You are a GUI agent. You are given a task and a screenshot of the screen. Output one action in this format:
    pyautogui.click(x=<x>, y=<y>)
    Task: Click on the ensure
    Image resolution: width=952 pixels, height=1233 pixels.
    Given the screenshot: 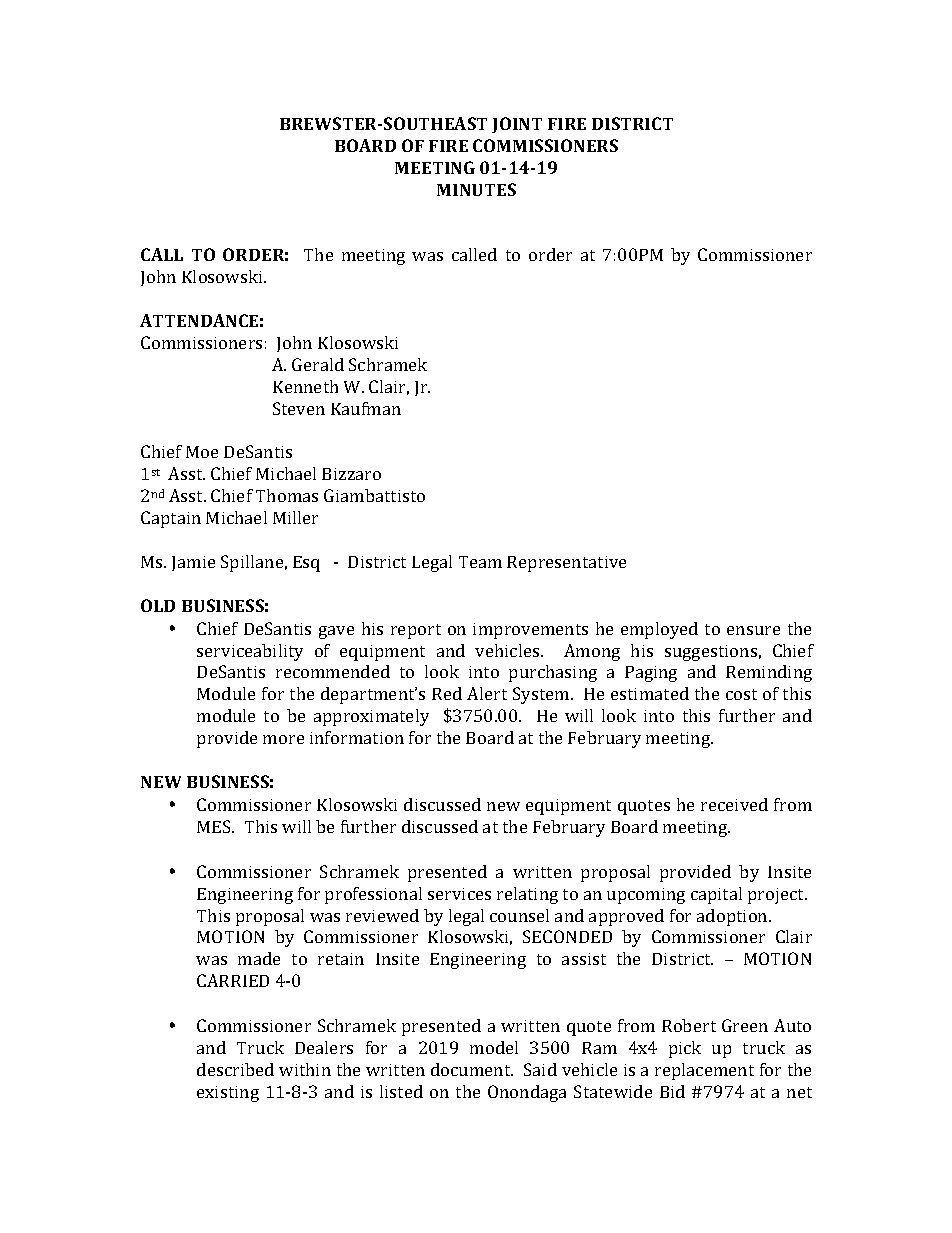 What is the action you would take?
    pyautogui.click(x=753, y=630)
